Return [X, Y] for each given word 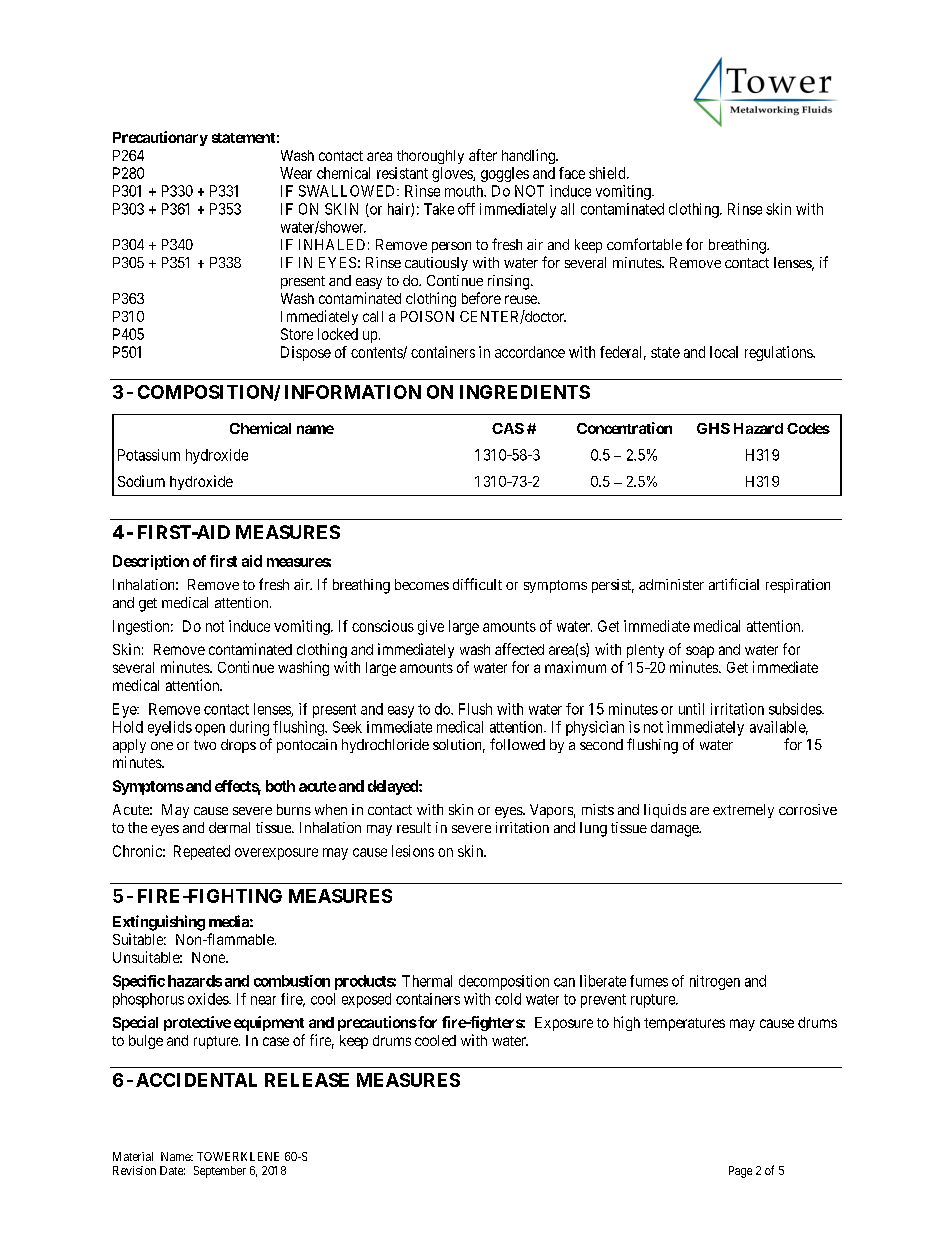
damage [675, 829]
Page [740, 1172]
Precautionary [160, 138]
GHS [713, 428]
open [210, 730]
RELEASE [307, 1080]
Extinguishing [159, 923]
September [220, 1172]
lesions [413, 851]
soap [700, 652]
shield [608, 173]
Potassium [149, 455]
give [431, 627]
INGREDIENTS [525, 392]
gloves [453, 174]
